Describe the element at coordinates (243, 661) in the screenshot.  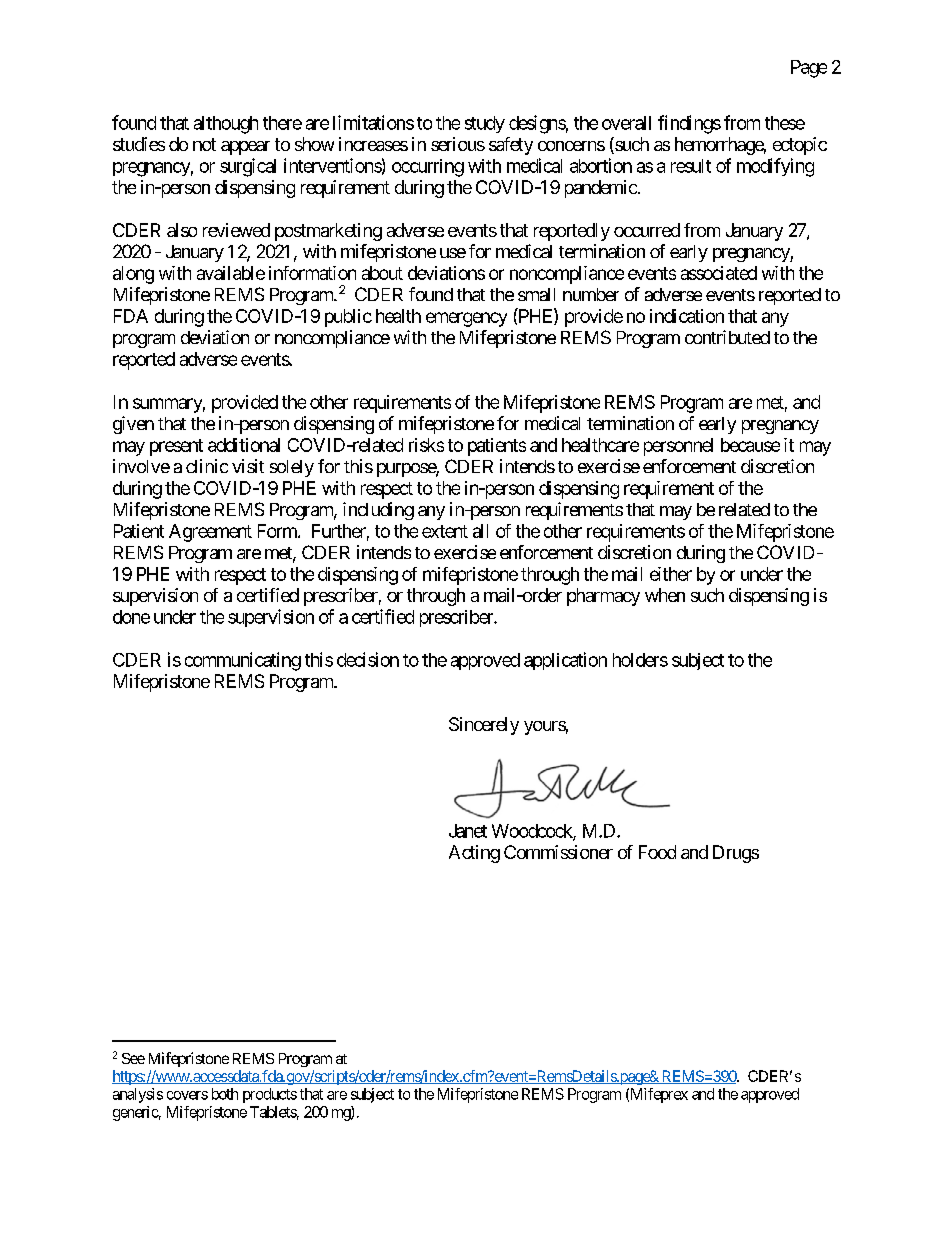
I see `communicating` at that location.
